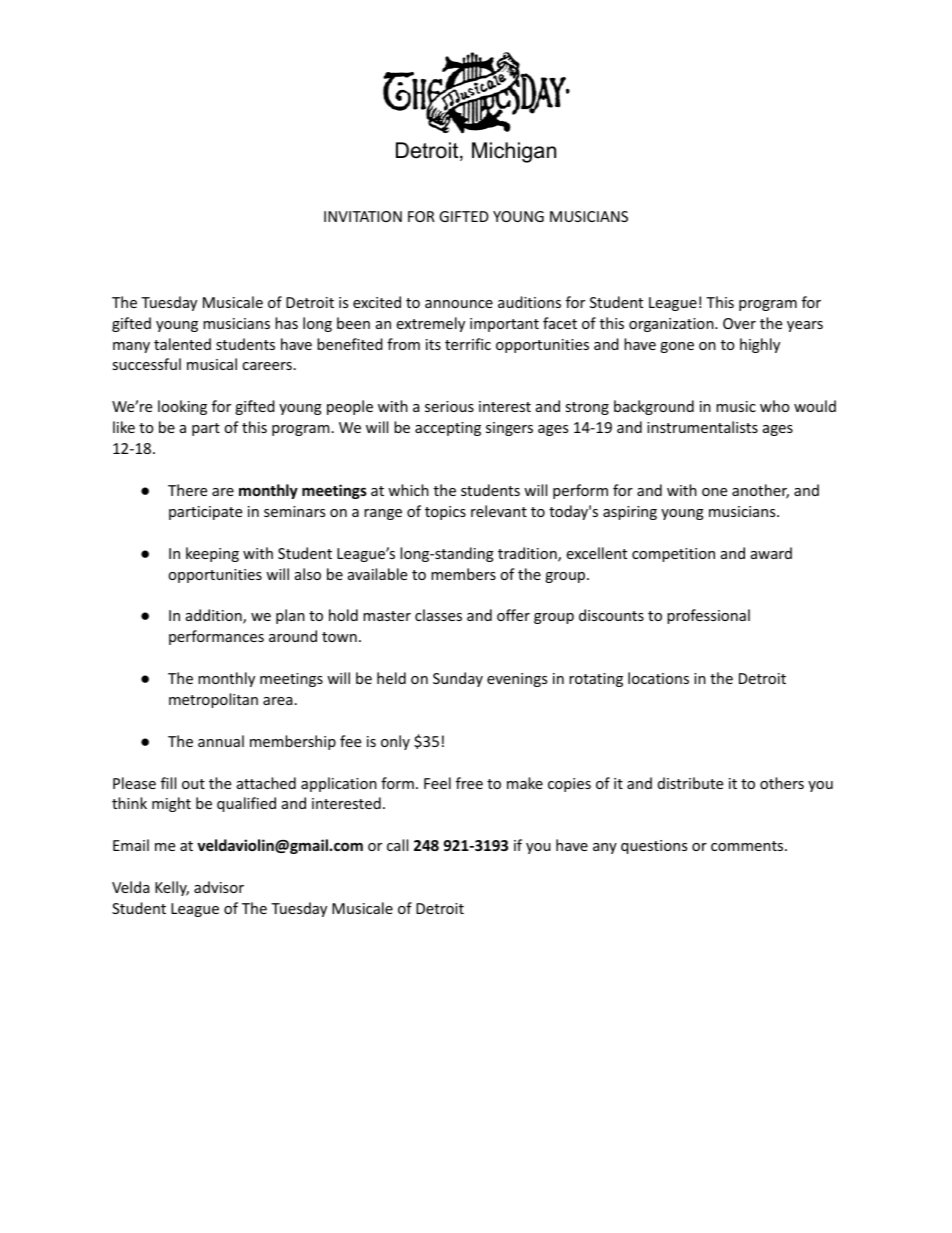 The image size is (952, 1233). What do you see at coordinates (397, 845) in the screenshot?
I see `call` at bounding box center [397, 845].
